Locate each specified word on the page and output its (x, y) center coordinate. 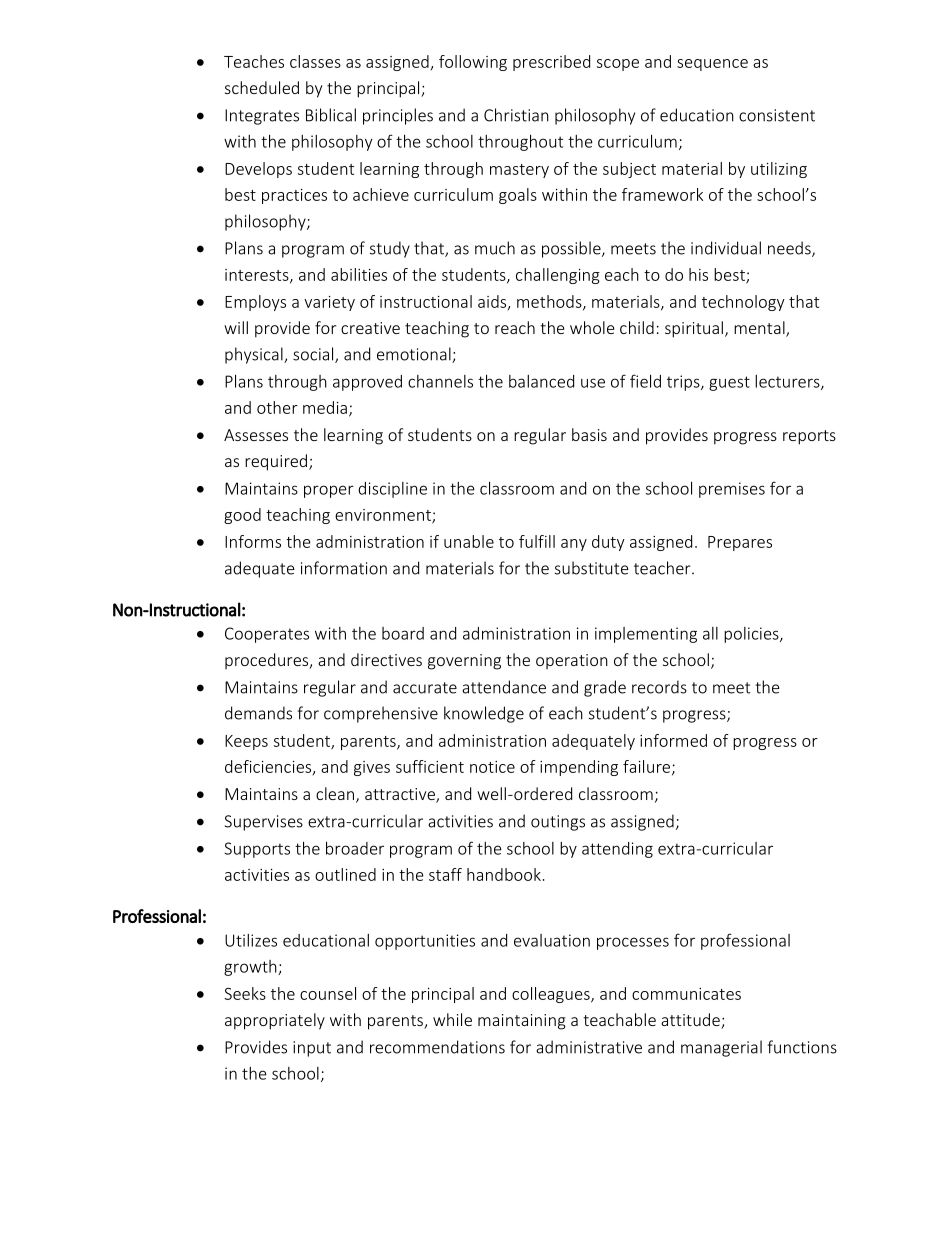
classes (315, 61)
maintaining (522, 1022)
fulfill (537, 541)
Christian (516, 115)
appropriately (275, 1021)
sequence (712, 65)
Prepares (740, 543)
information (344, 568)
